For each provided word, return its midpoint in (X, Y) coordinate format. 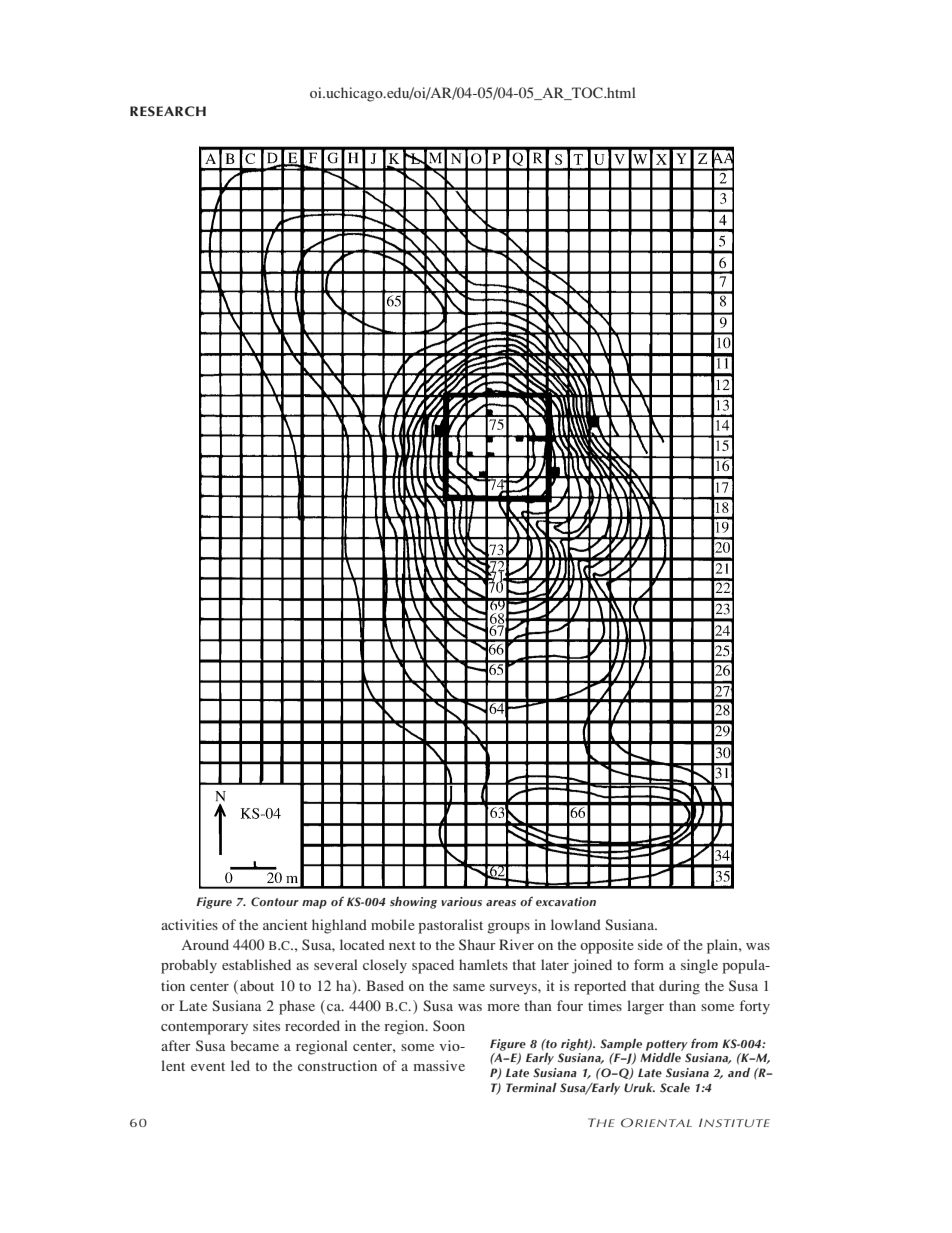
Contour (275, 902)
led (240, 1065)
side (650, 944)
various (461, 901)
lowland (576, 924)
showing (413, 903)
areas (501, 903)
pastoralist (450, 926)
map (314, 904)
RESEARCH (168, 111)
